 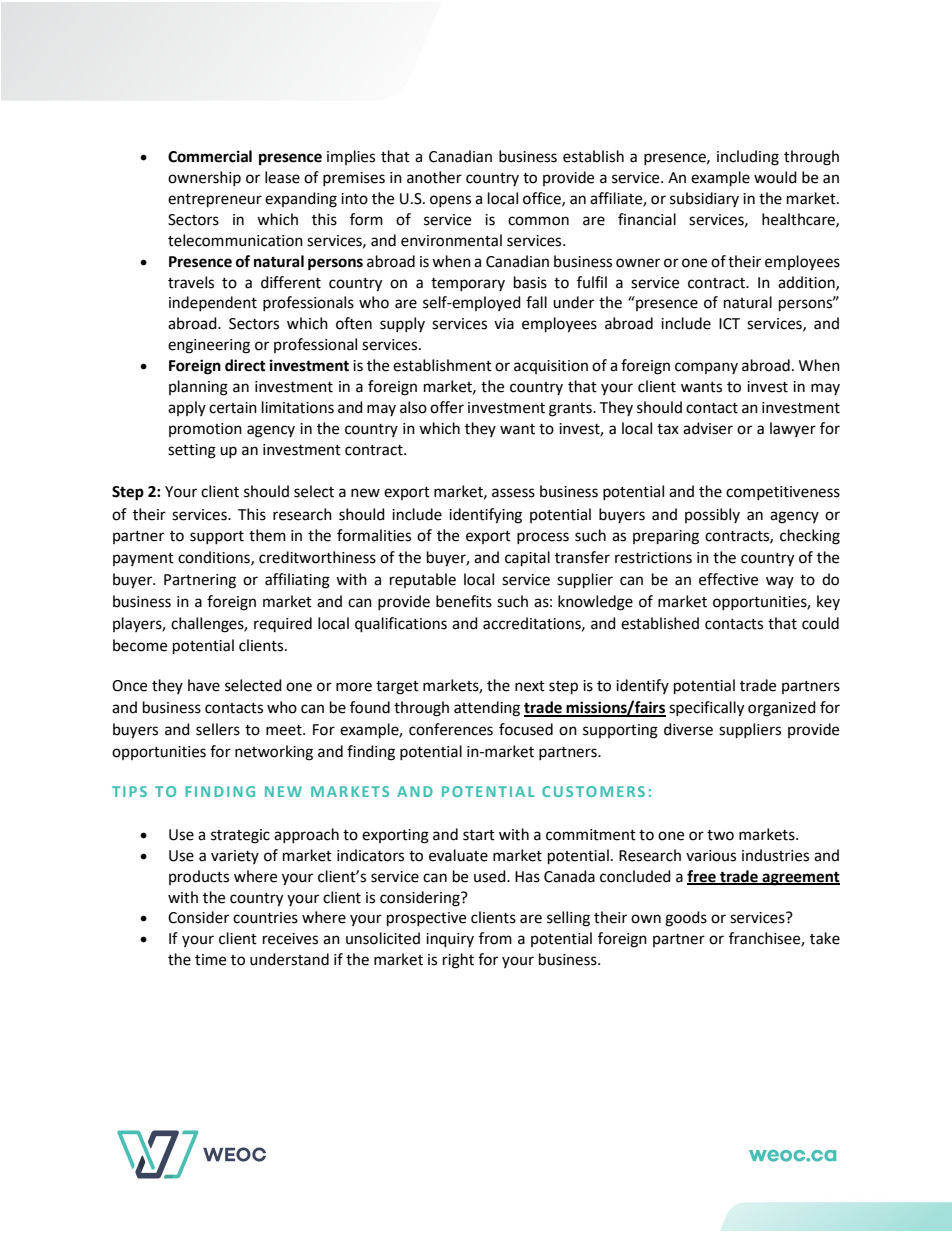 I want to click on assess, so click(x=513, y=493).
